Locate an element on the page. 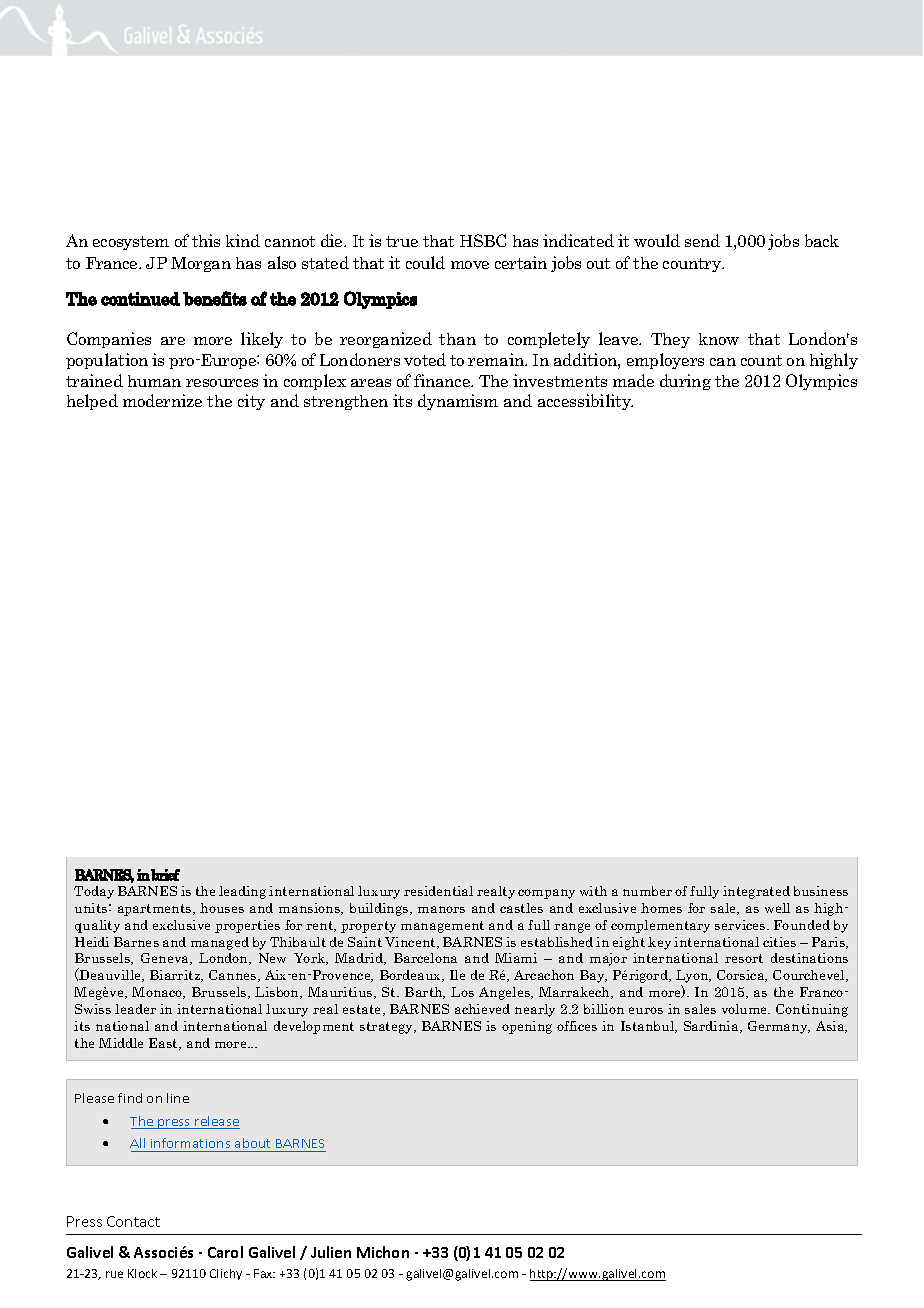 The image size is (924, 1308). well is located at coordinates (777, 908).
